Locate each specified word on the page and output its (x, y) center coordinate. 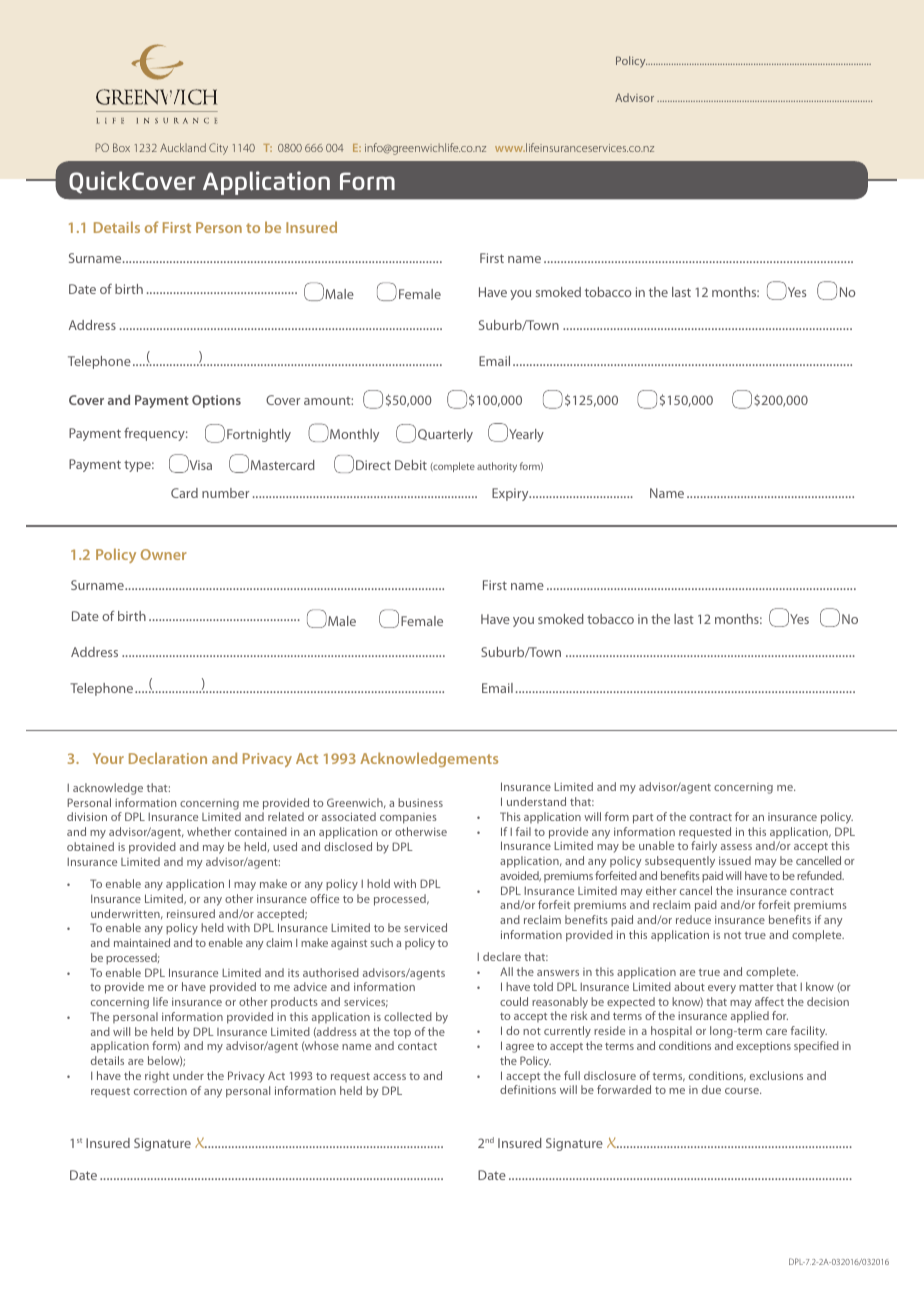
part (643, 819)
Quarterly (445, 435)
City (218, 149)
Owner (164, 554)
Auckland (183, 147)
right (157, 1077)
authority (497, 467)
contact (417, 1046)
